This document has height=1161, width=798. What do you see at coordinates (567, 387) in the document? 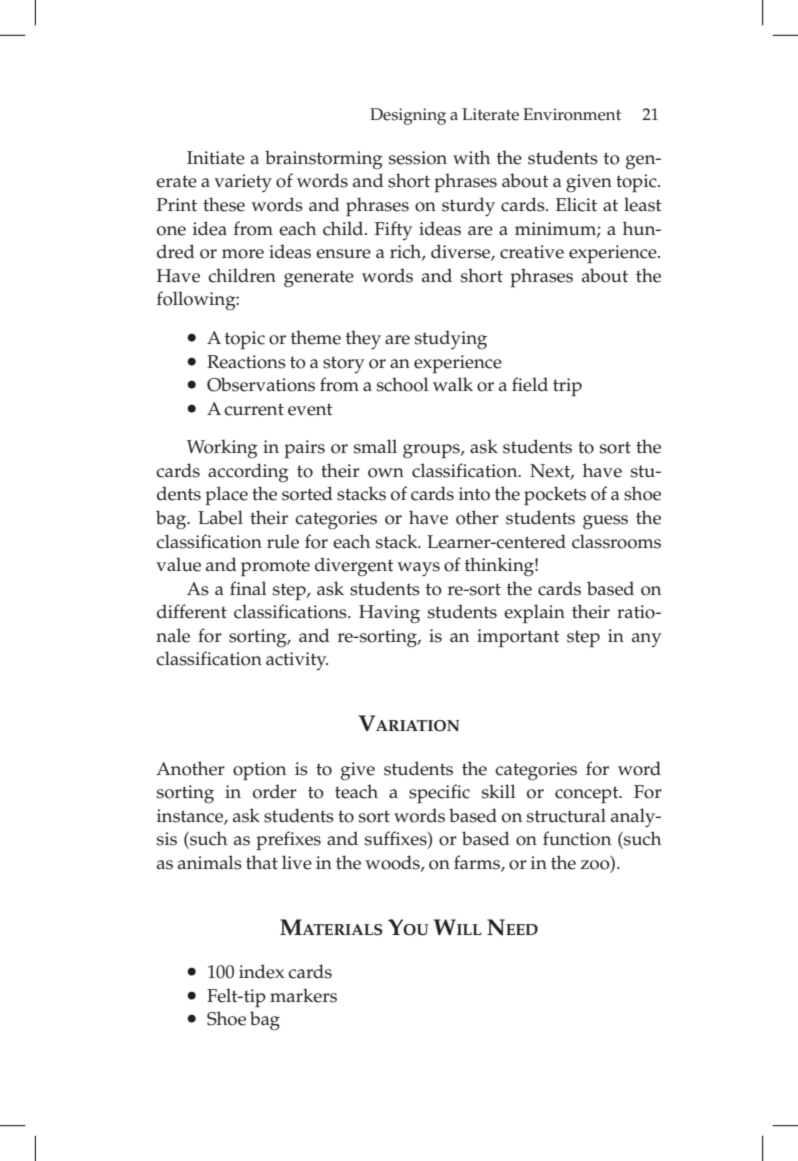
I see `trip` at bounding box center [567, 387].
